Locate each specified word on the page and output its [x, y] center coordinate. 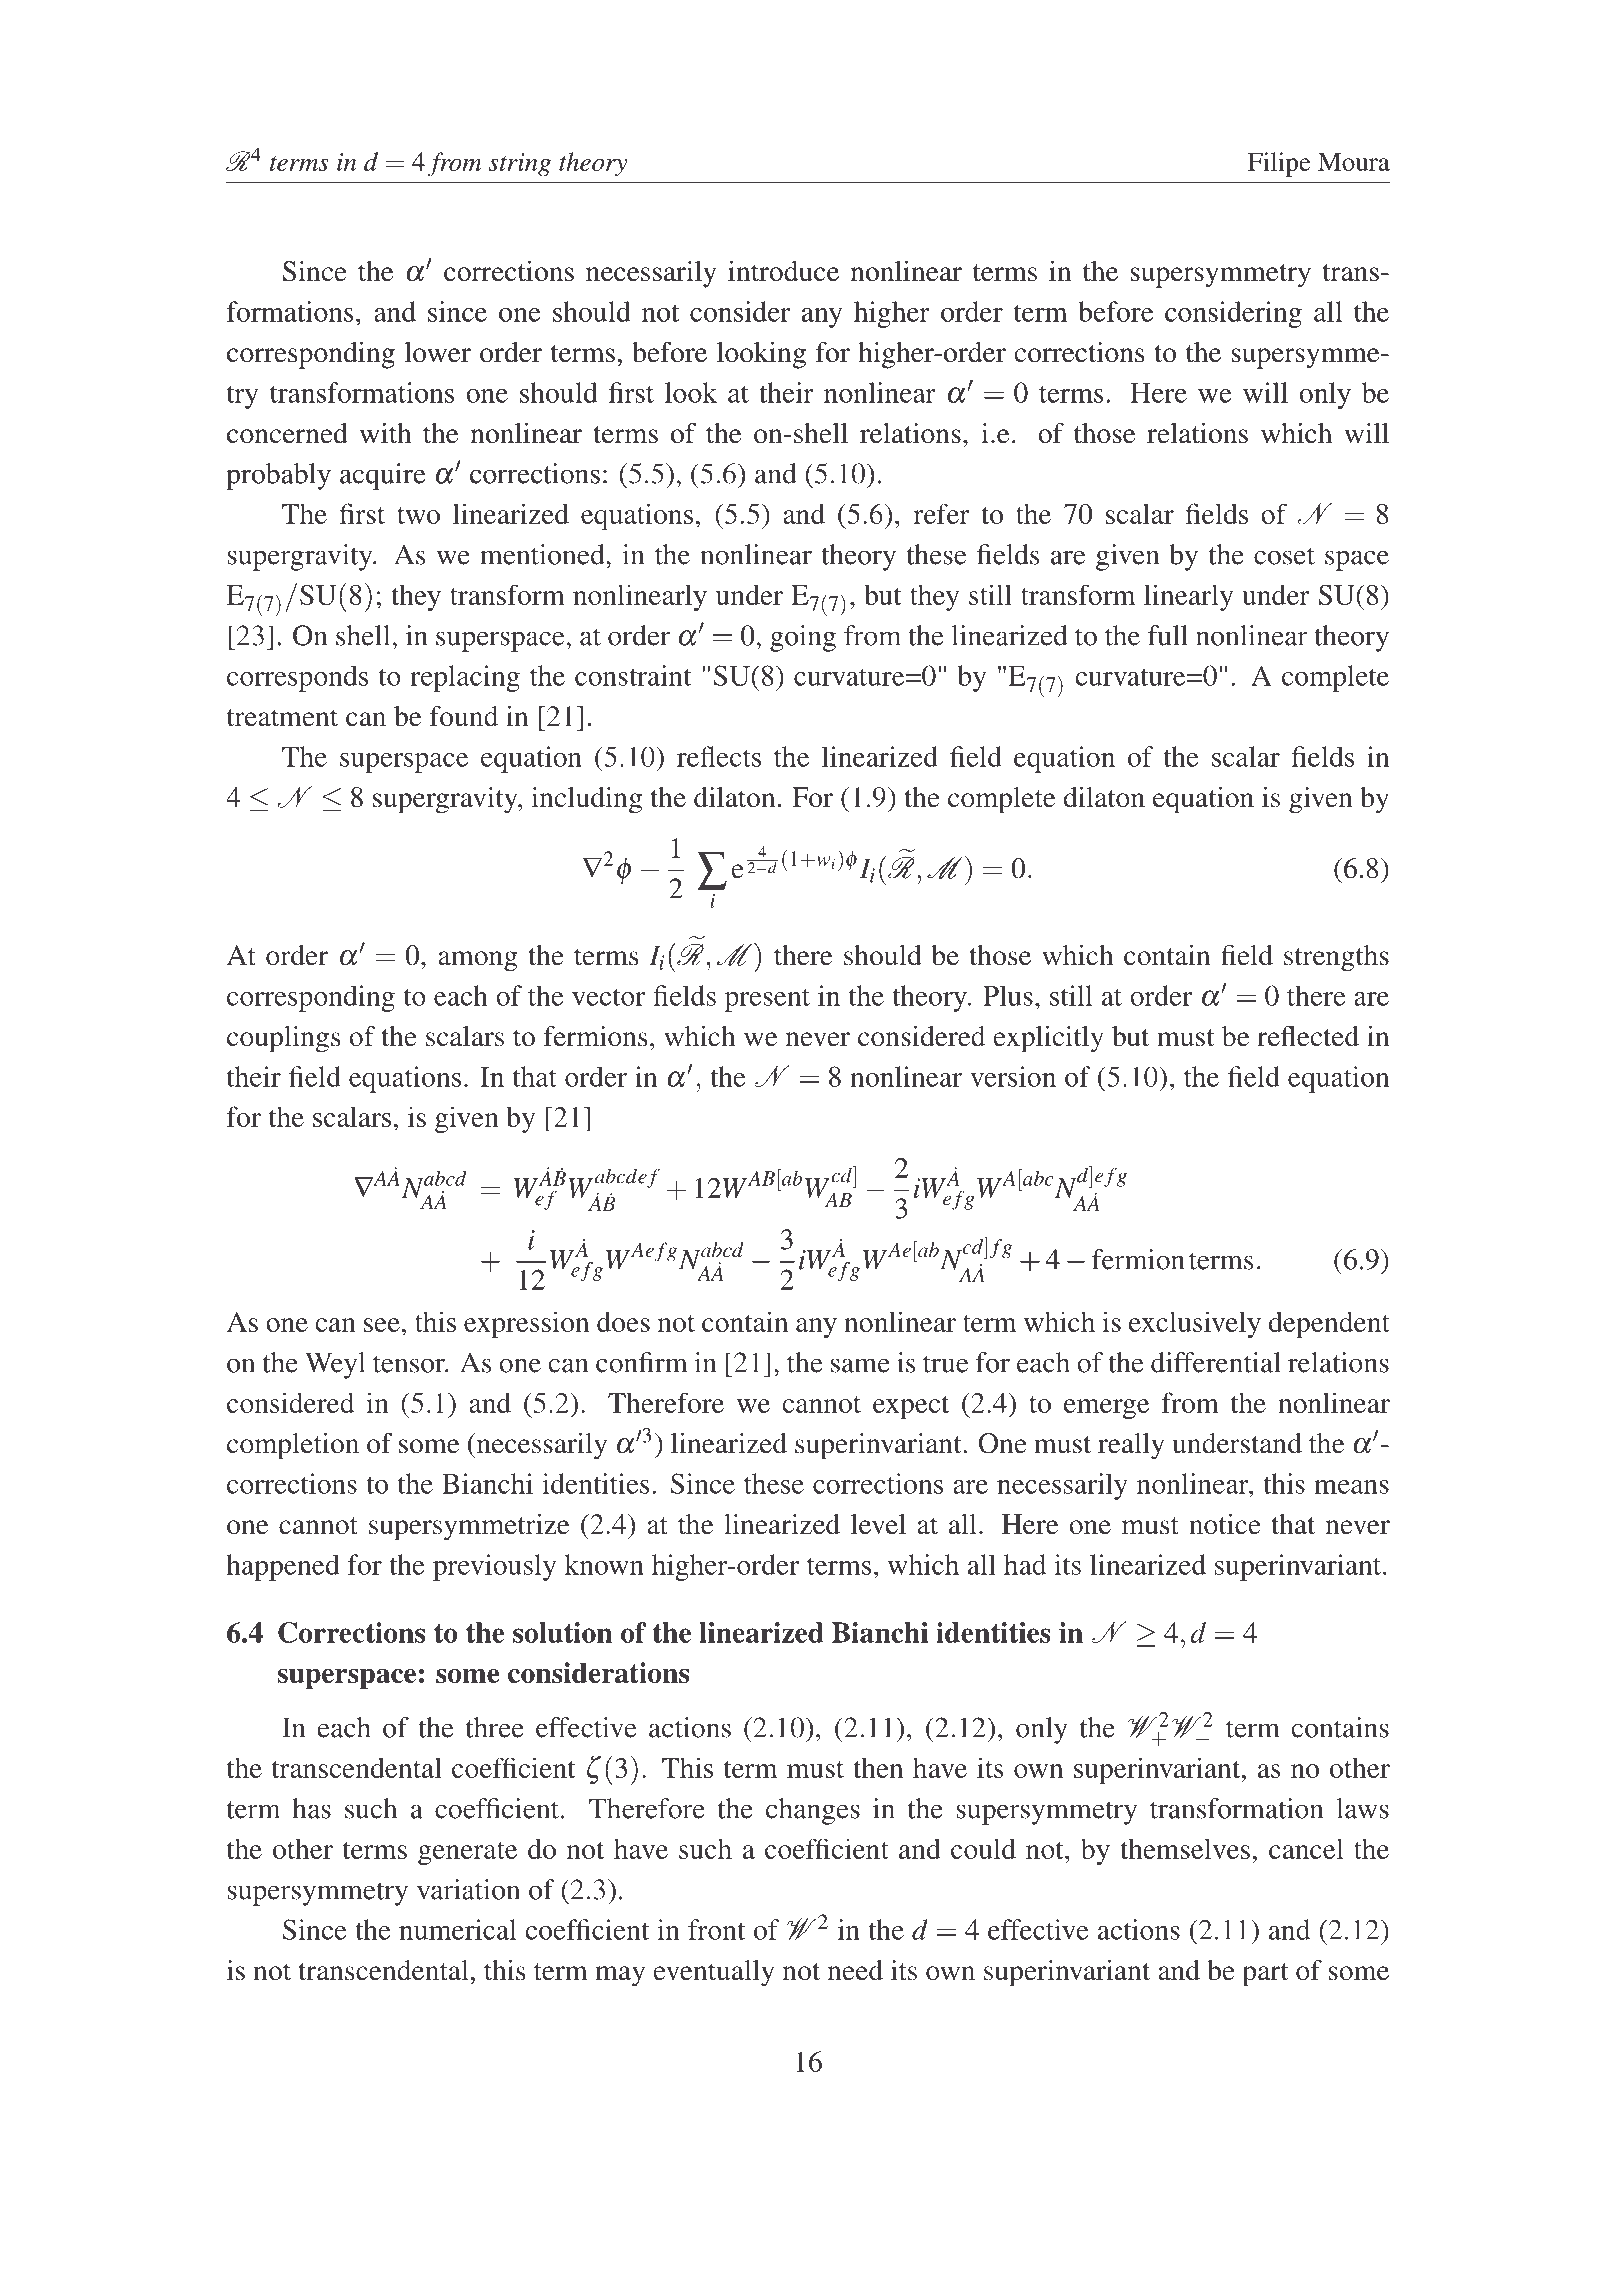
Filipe [1279, 164]
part [1265, 1975]
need [855, 1970]
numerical [458, 1929]
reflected [1308, 1036]
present [767, 1000]
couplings [284, 1039]
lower [437, 352]
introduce [783, 271]
